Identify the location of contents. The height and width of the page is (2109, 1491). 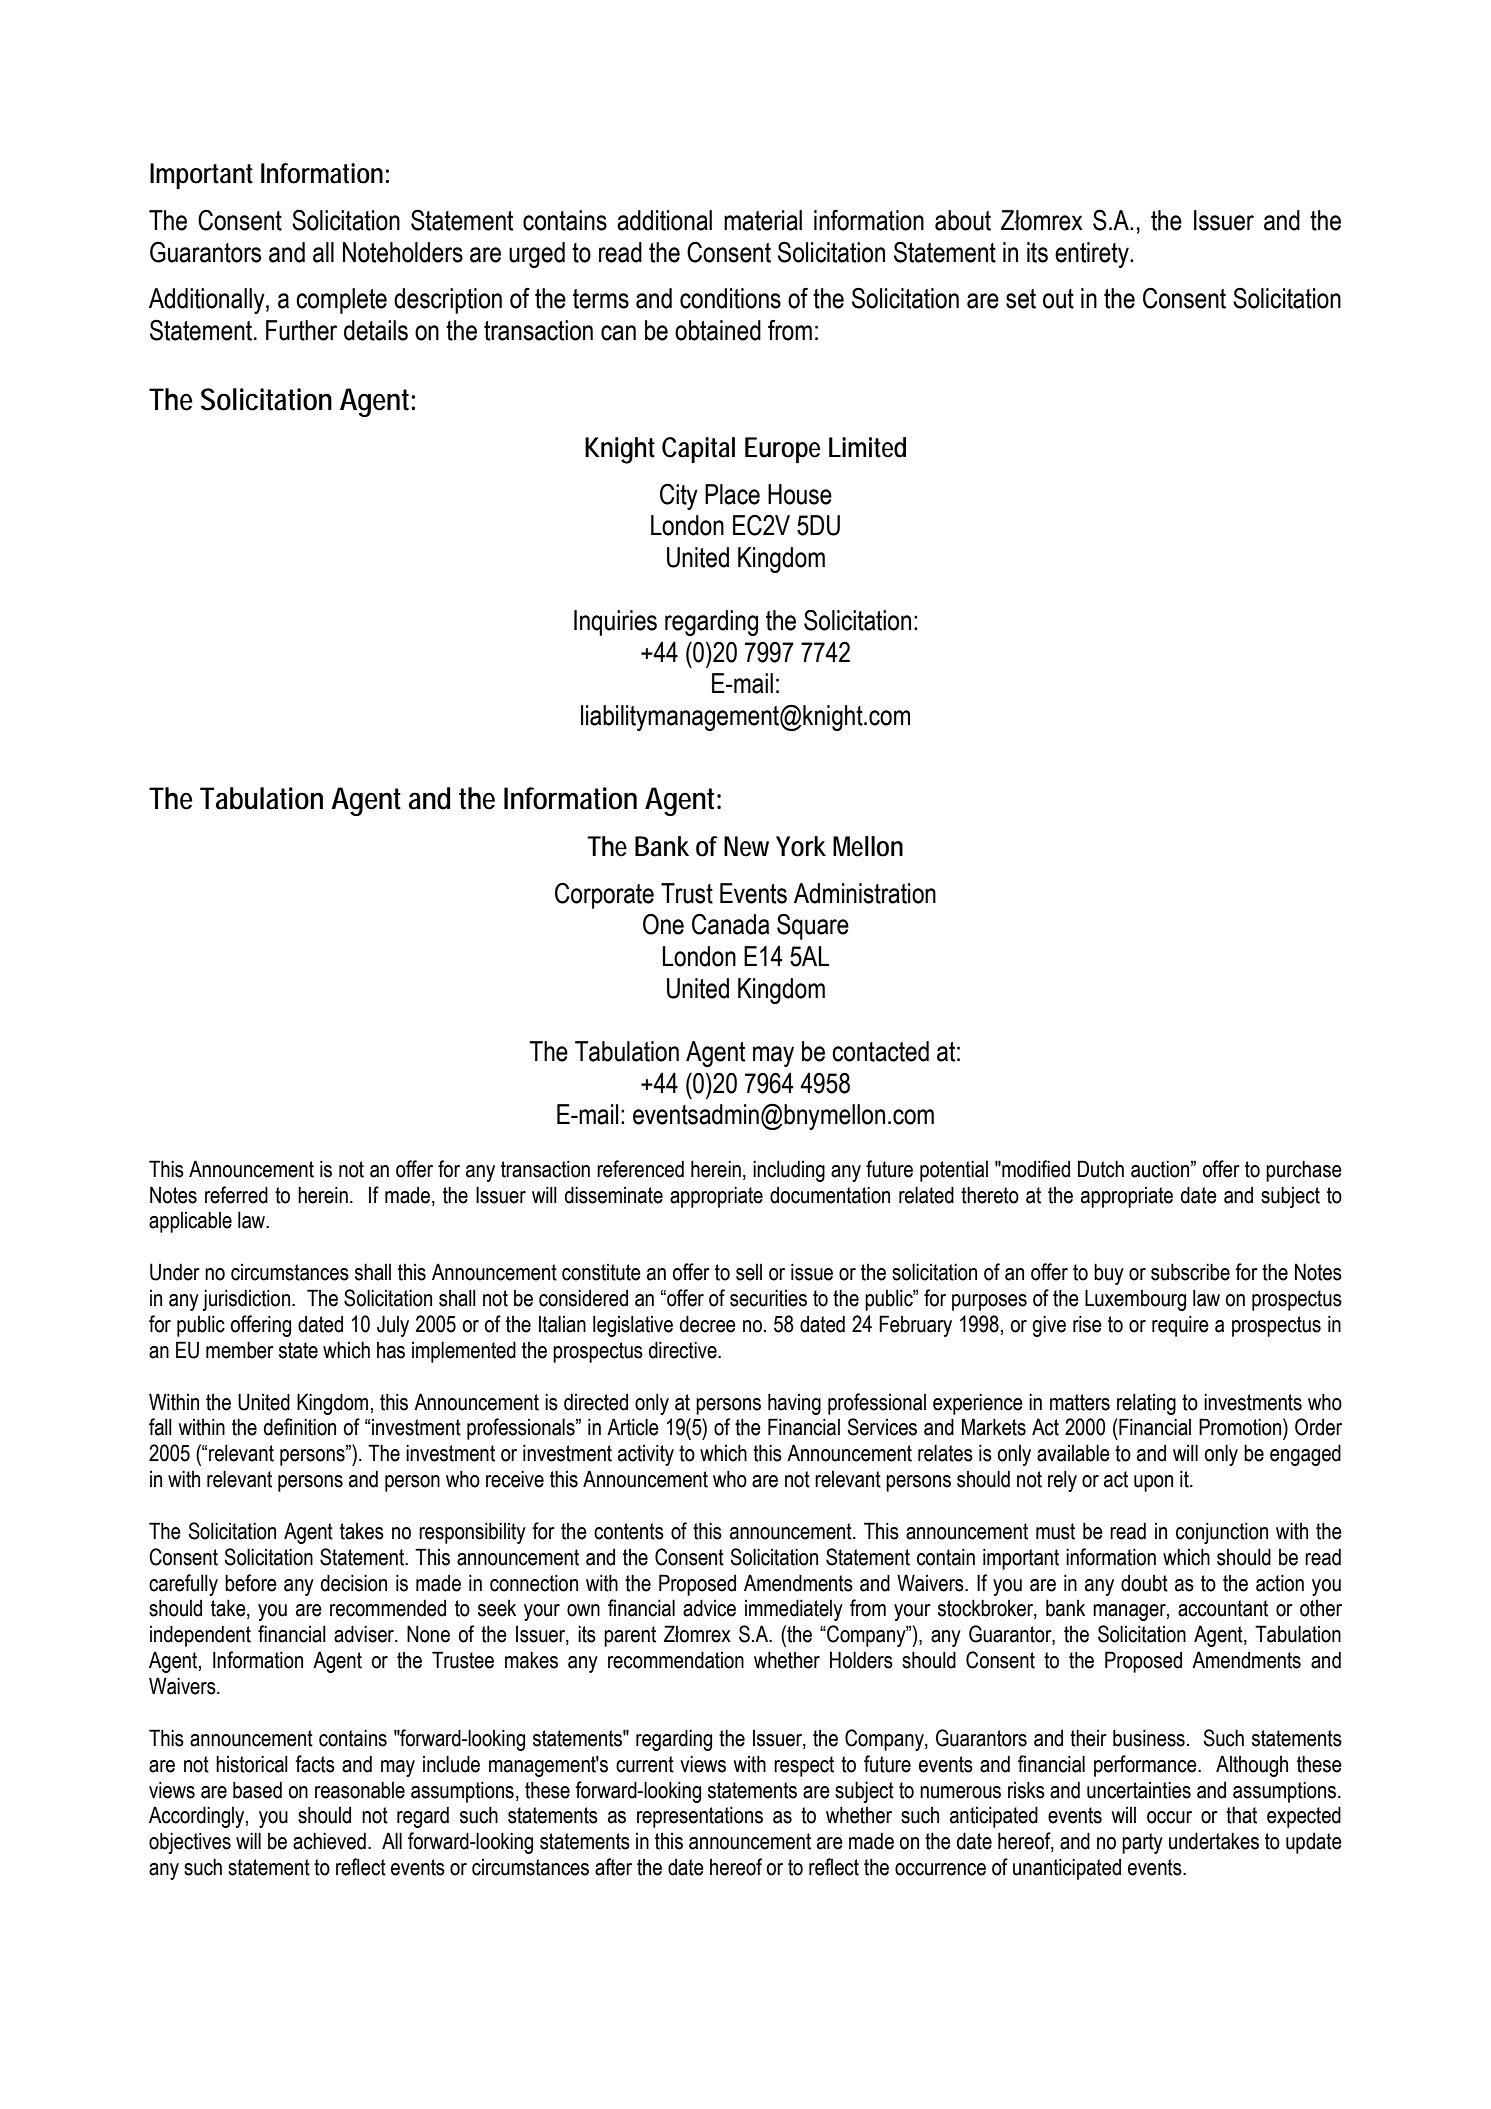
(629, 1531).
